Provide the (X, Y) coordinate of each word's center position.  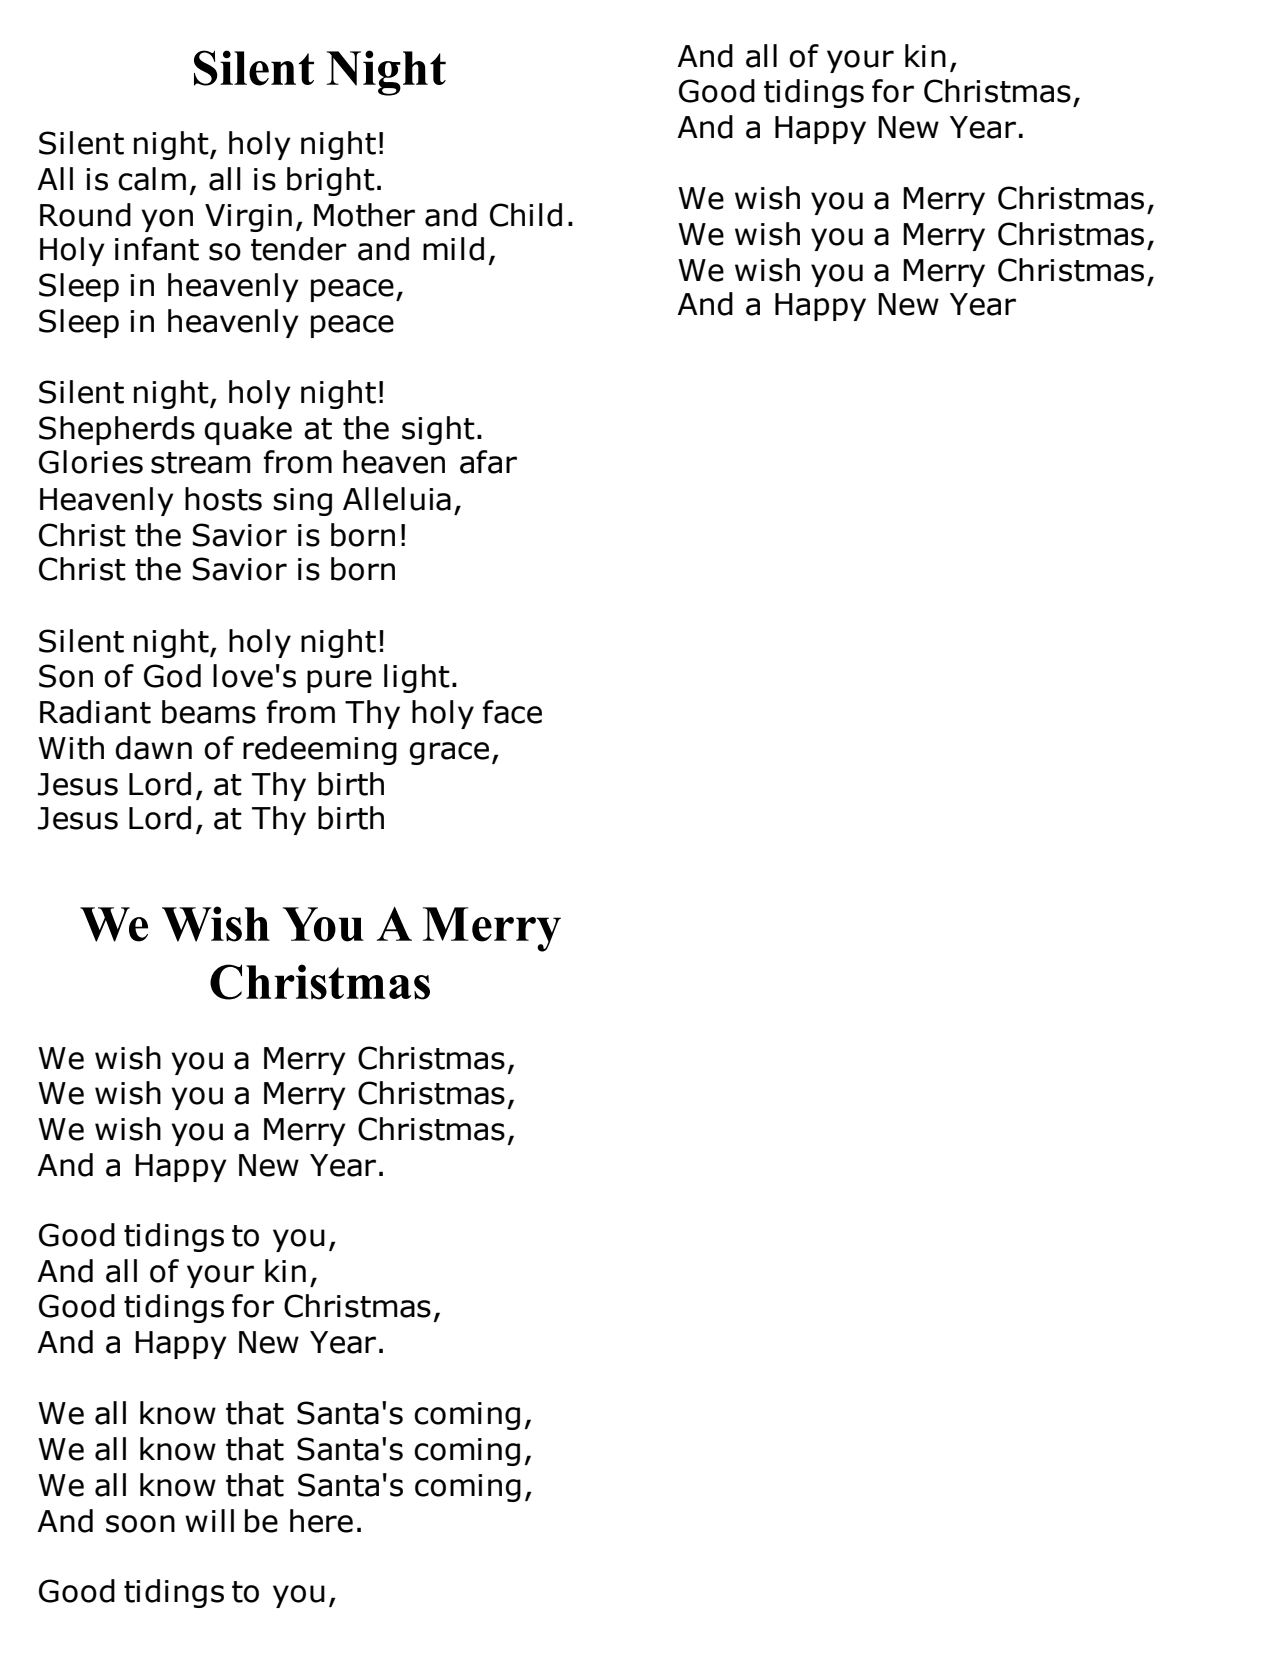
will (209, 1520)
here (321, 1521)
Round (85, 215)
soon (140, 1524)
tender (299, 249)
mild (453, 249)
